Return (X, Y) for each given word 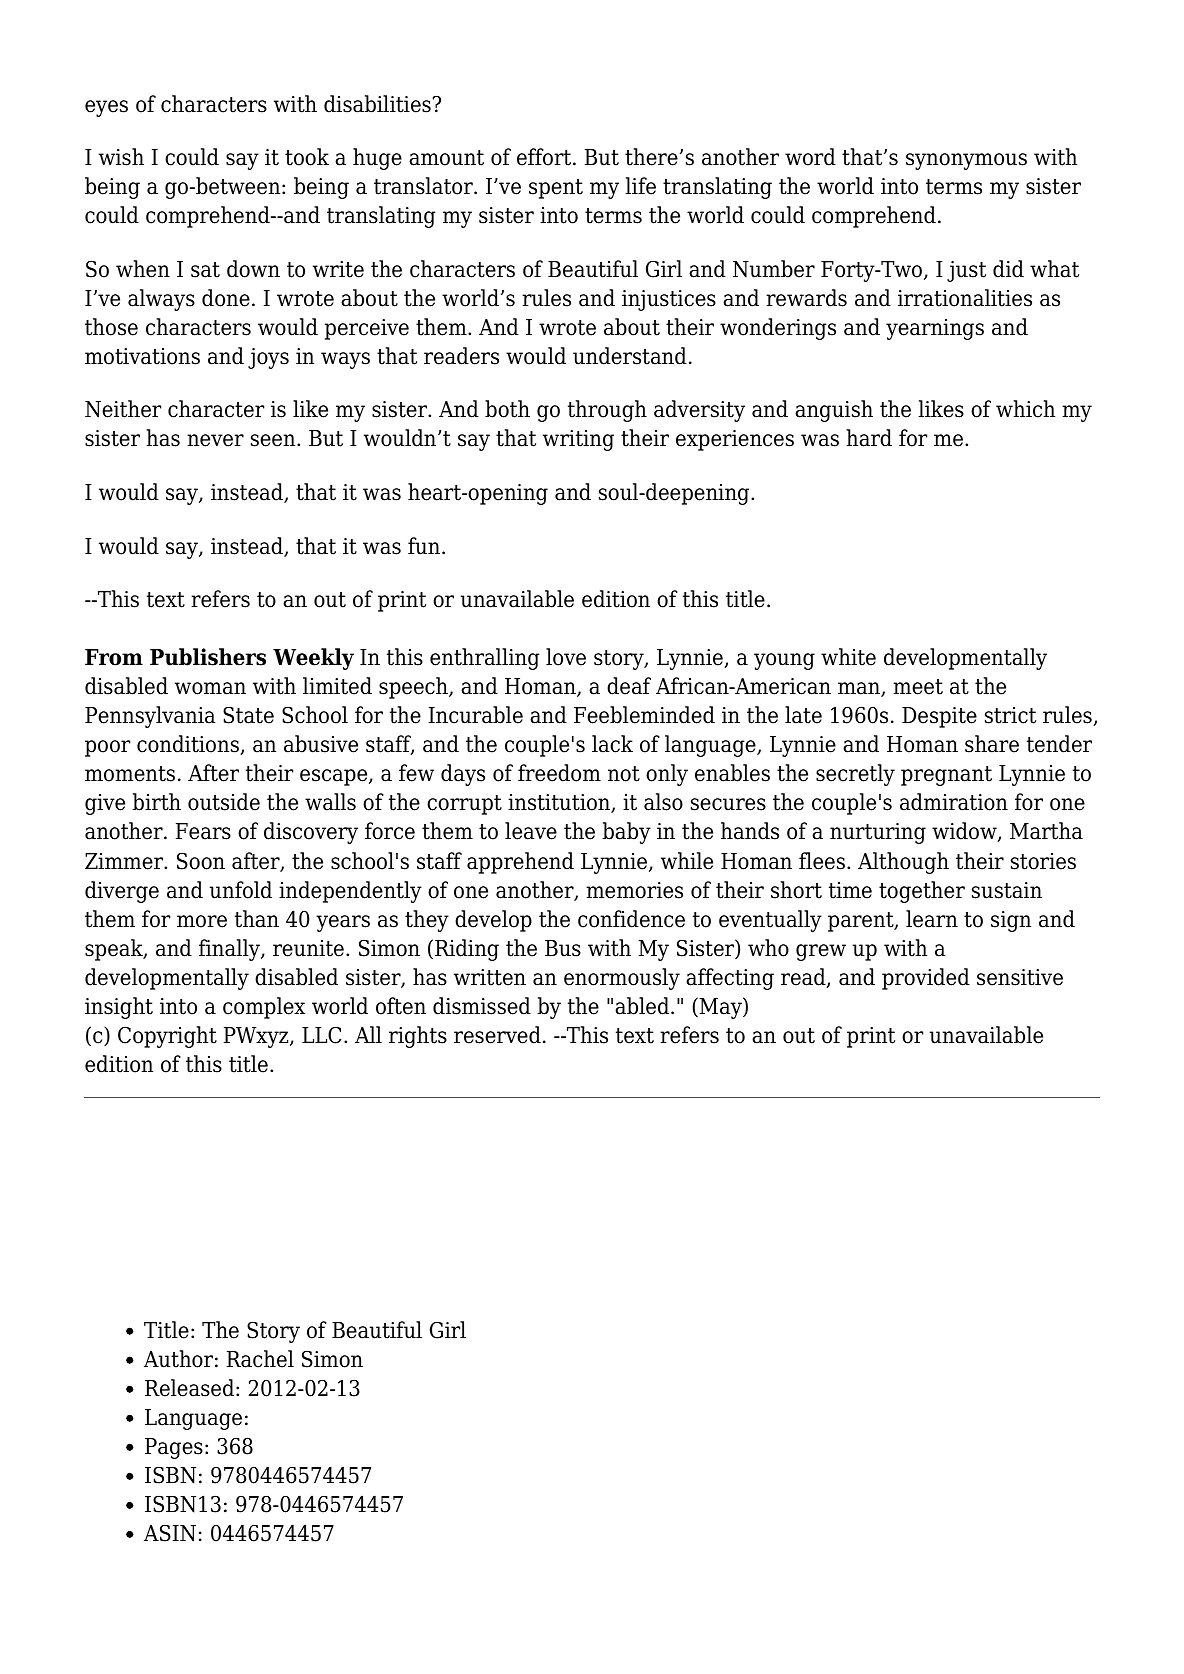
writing (578, 440)
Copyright (167, 1037)
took (307, 157)
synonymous (966, 161)
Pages (174, 1448)
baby (627, 833)
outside (224, 802)
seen (274, 440)
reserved (497, 1035)
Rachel (260, 1359)
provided (926, 979)
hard (869, 438)
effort (545, 157)
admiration (954, 802)
